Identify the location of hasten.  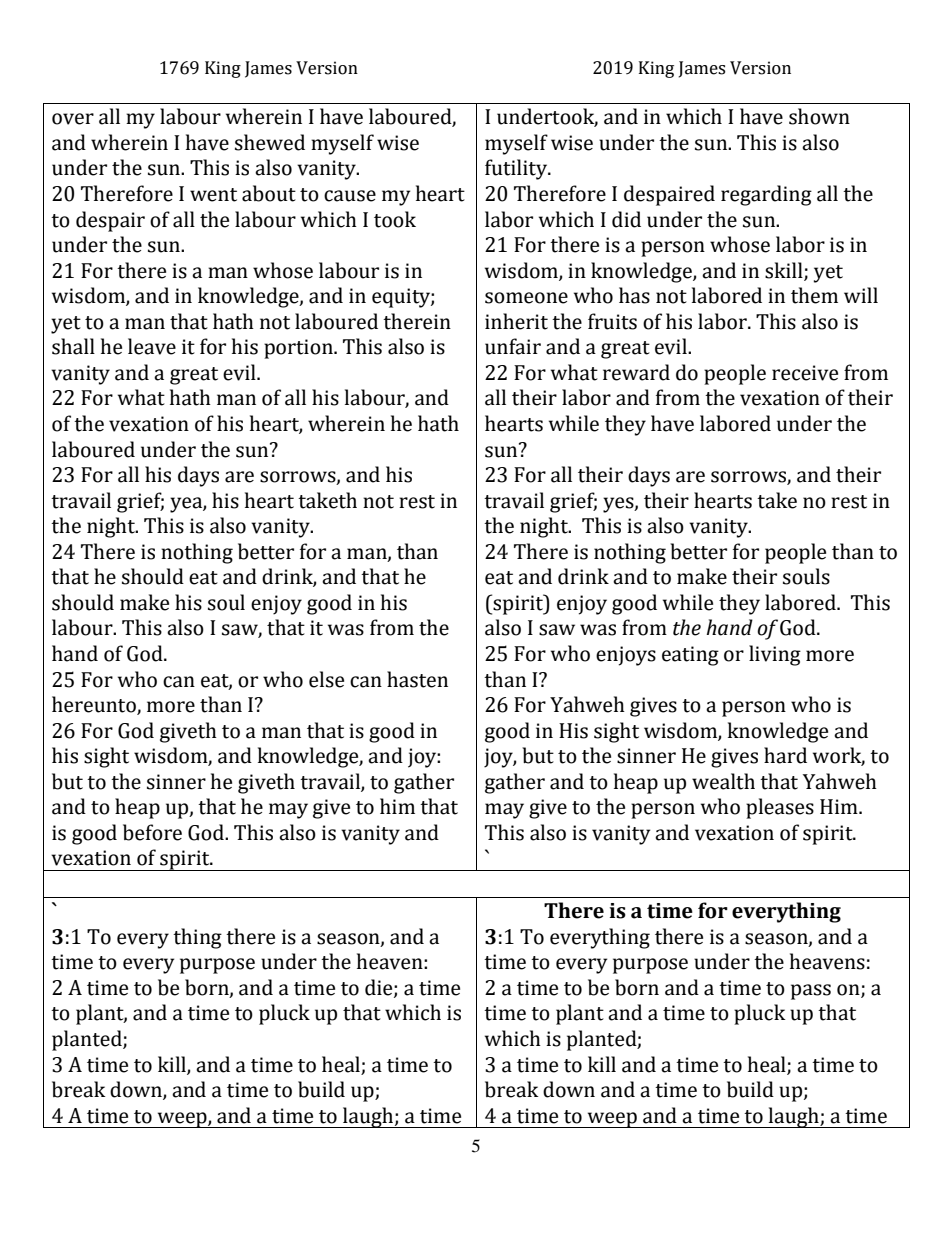
(417, 679).
